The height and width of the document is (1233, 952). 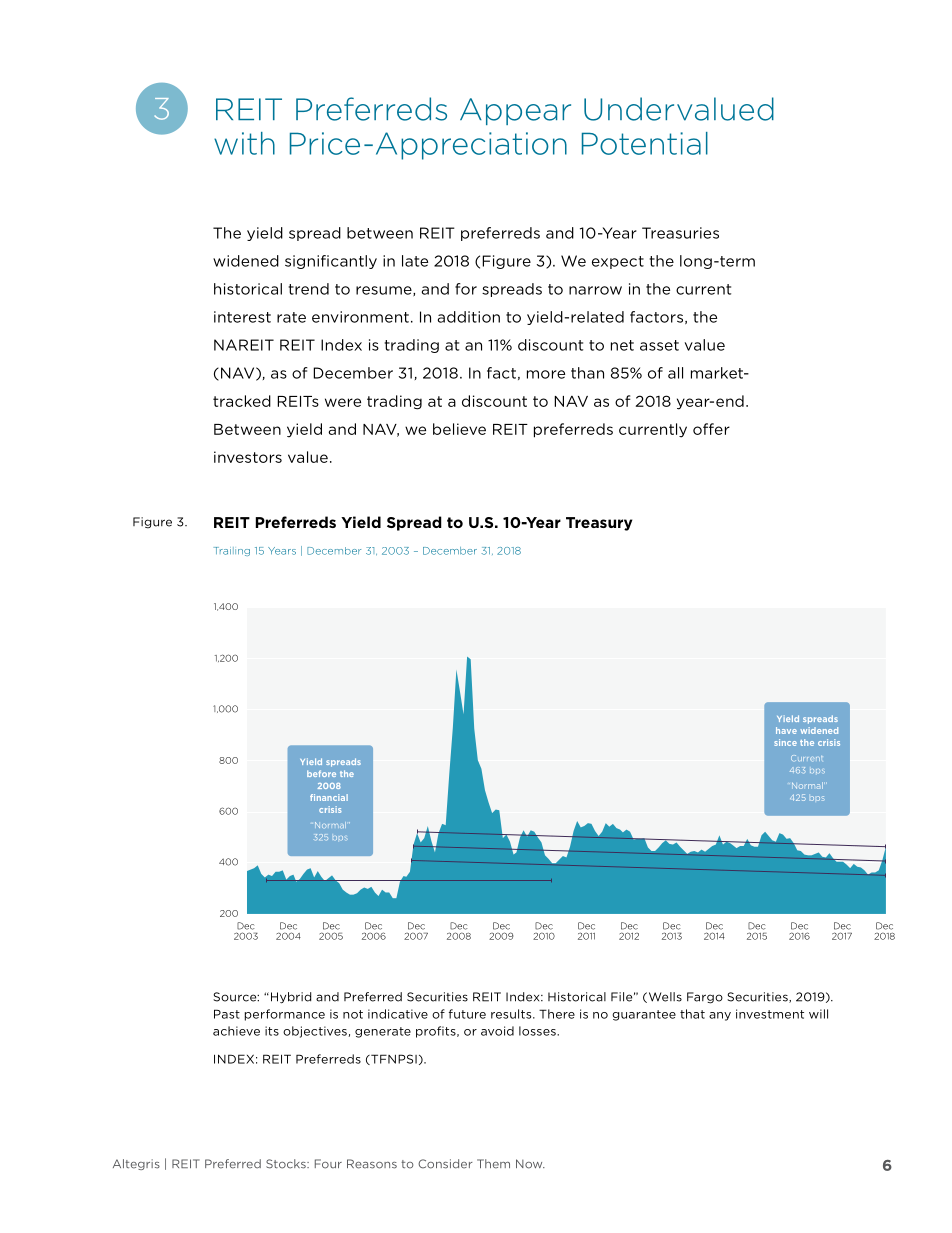 What do you see at coordinates (530, 1164) in the document?
I see `Now` at bounding box center [530, 1164].
